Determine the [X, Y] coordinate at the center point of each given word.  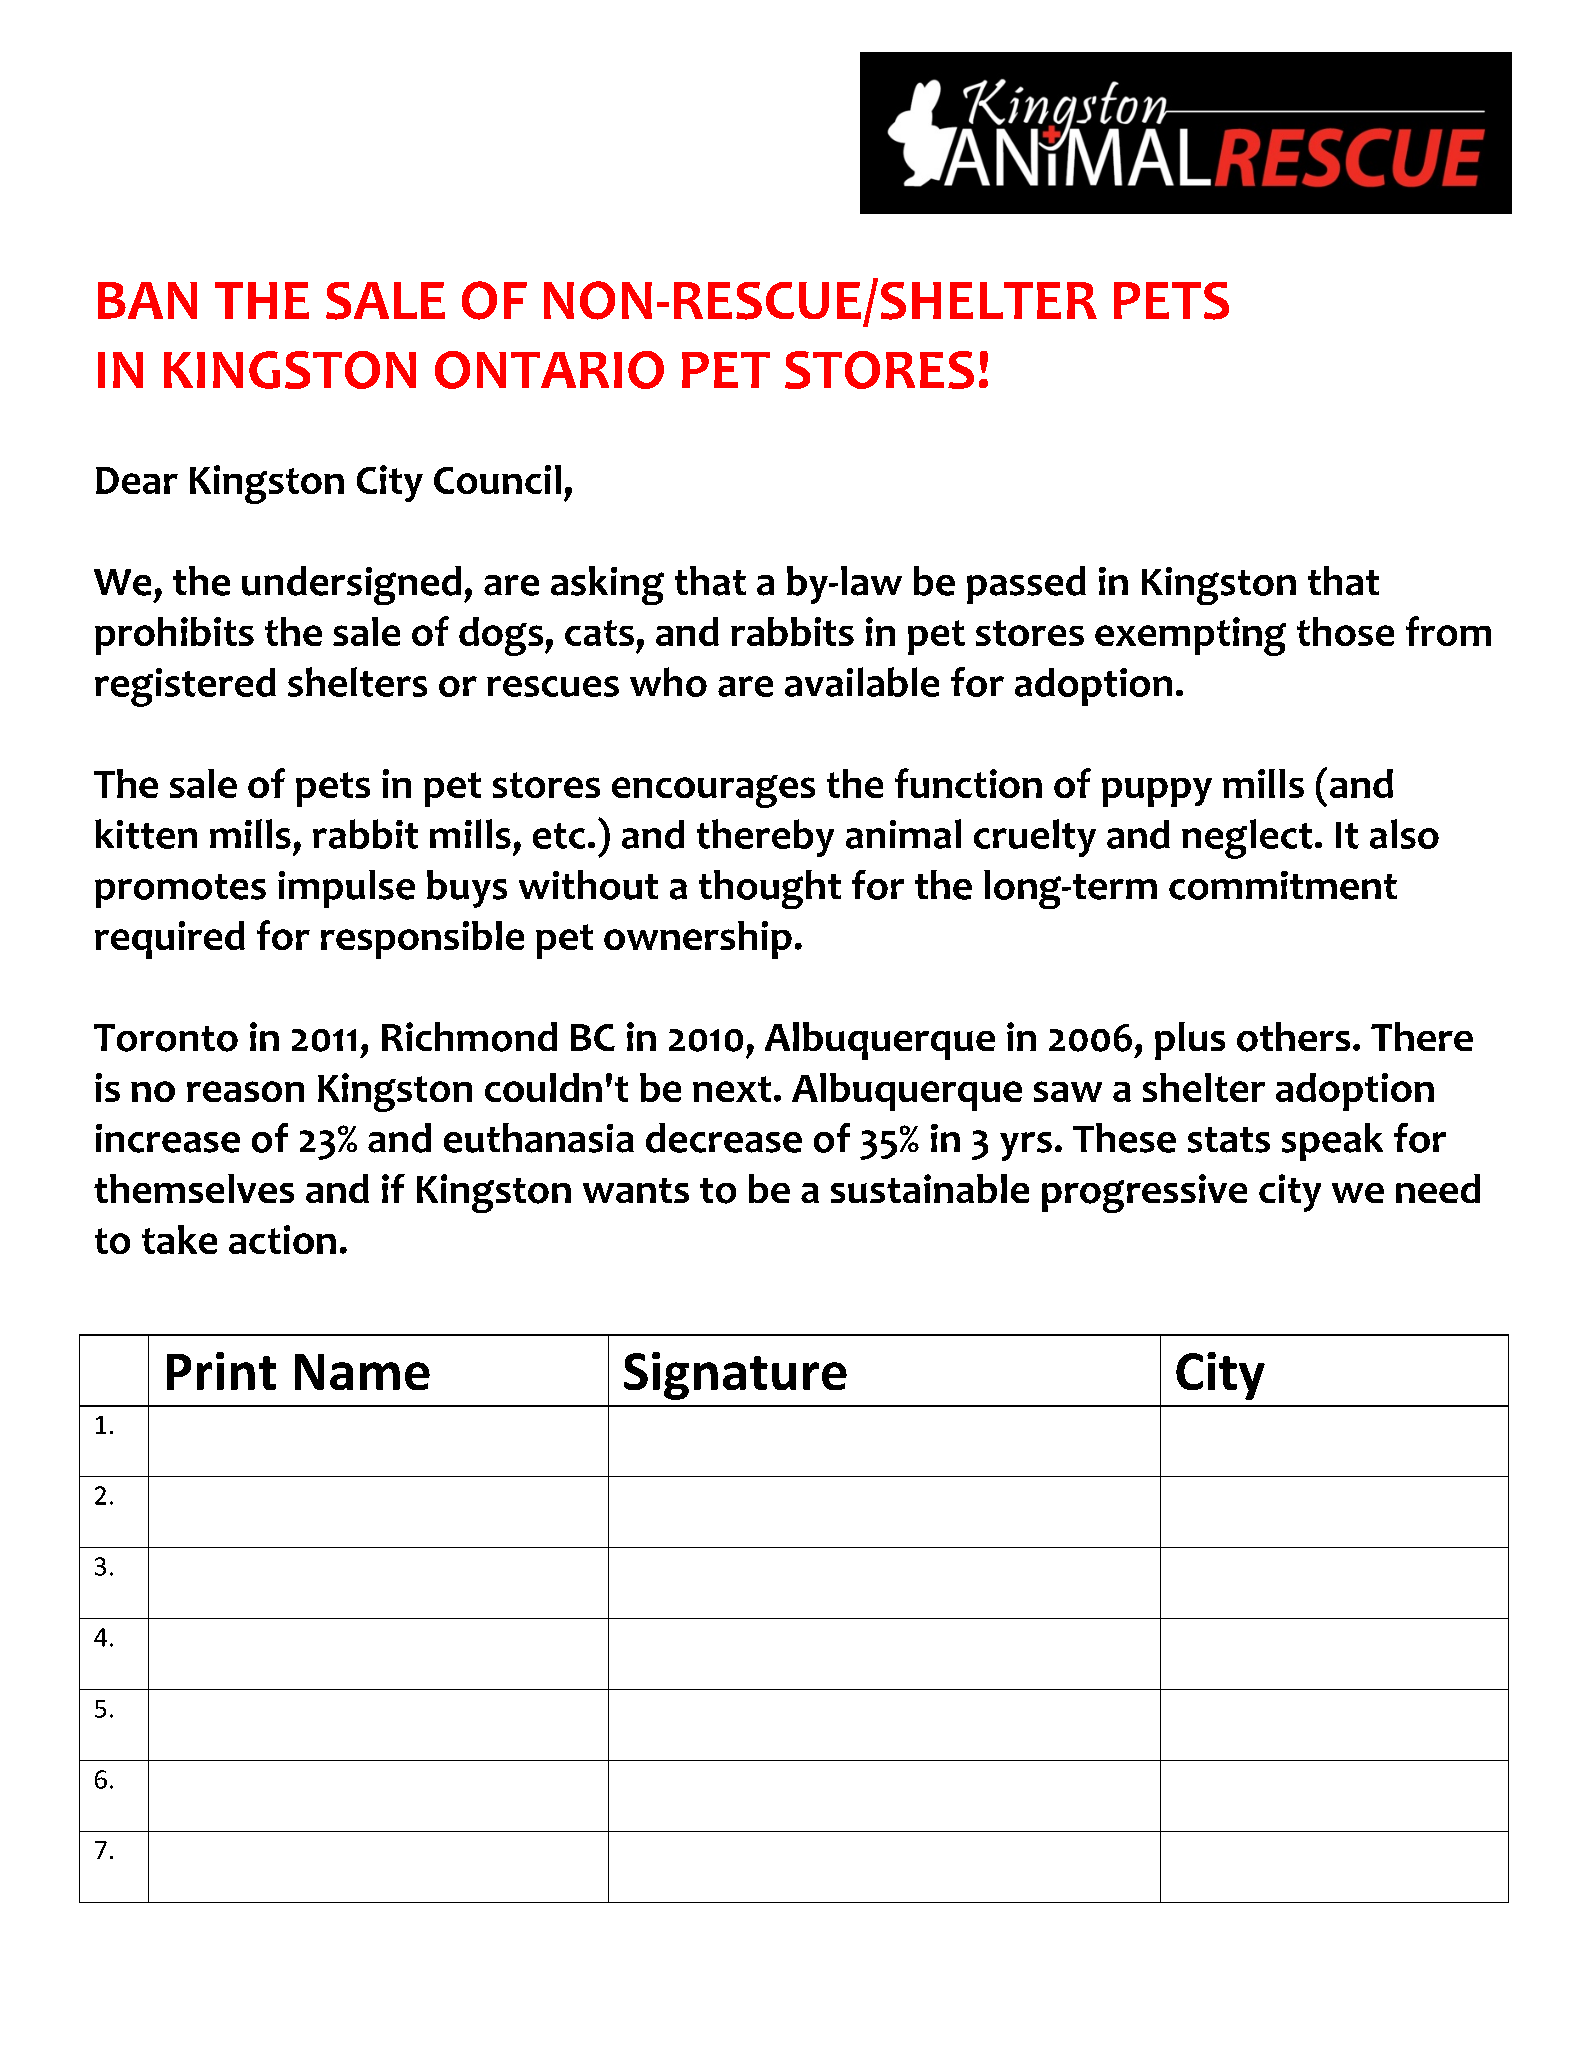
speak [1332, 1142]
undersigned [351, 585]
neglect [1247, 839]
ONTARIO [549, 370]
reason [245, 1091]
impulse [346, 889]
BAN [147, 300]
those [1345, 631]
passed [1026, 585]
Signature [735, 1376]
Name [362, 1372]
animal [903, 834]
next [732, 1089]
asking [607, 585]
